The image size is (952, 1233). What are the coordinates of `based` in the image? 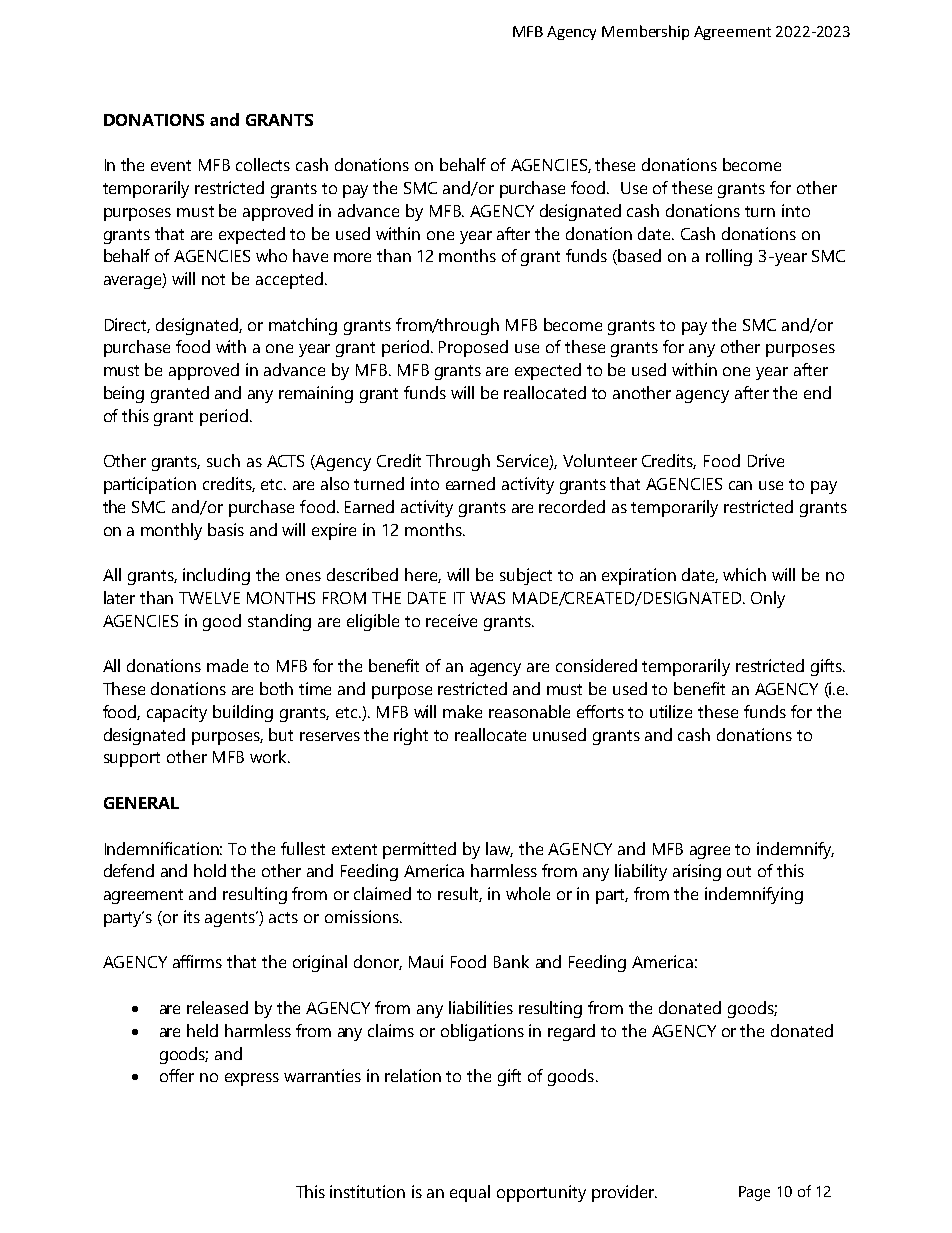 It's located at (639, 255).
